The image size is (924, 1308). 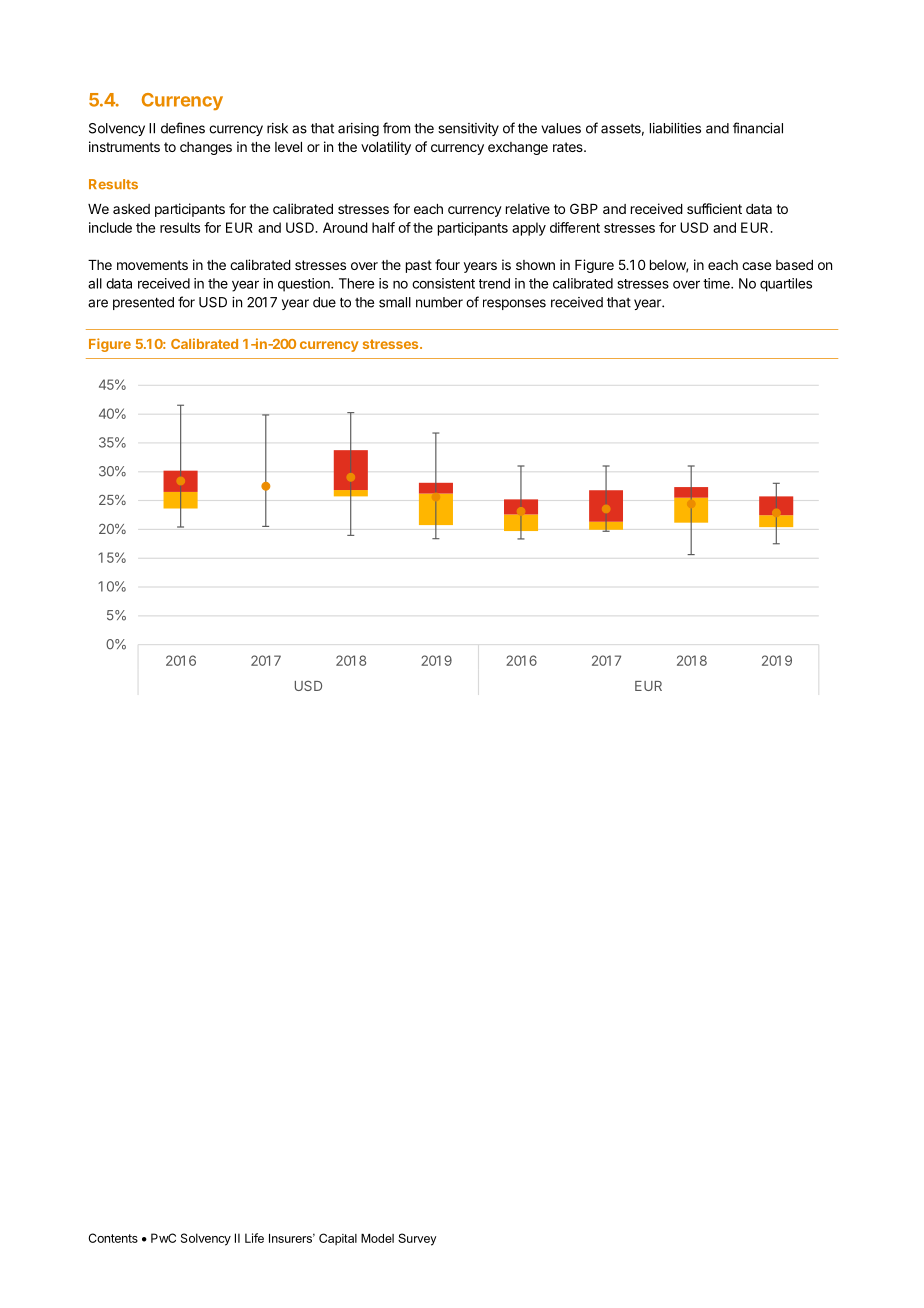 What do you see at coordinates (756, 266) in the image?
I see `case` at bounding box center [756, 266].
